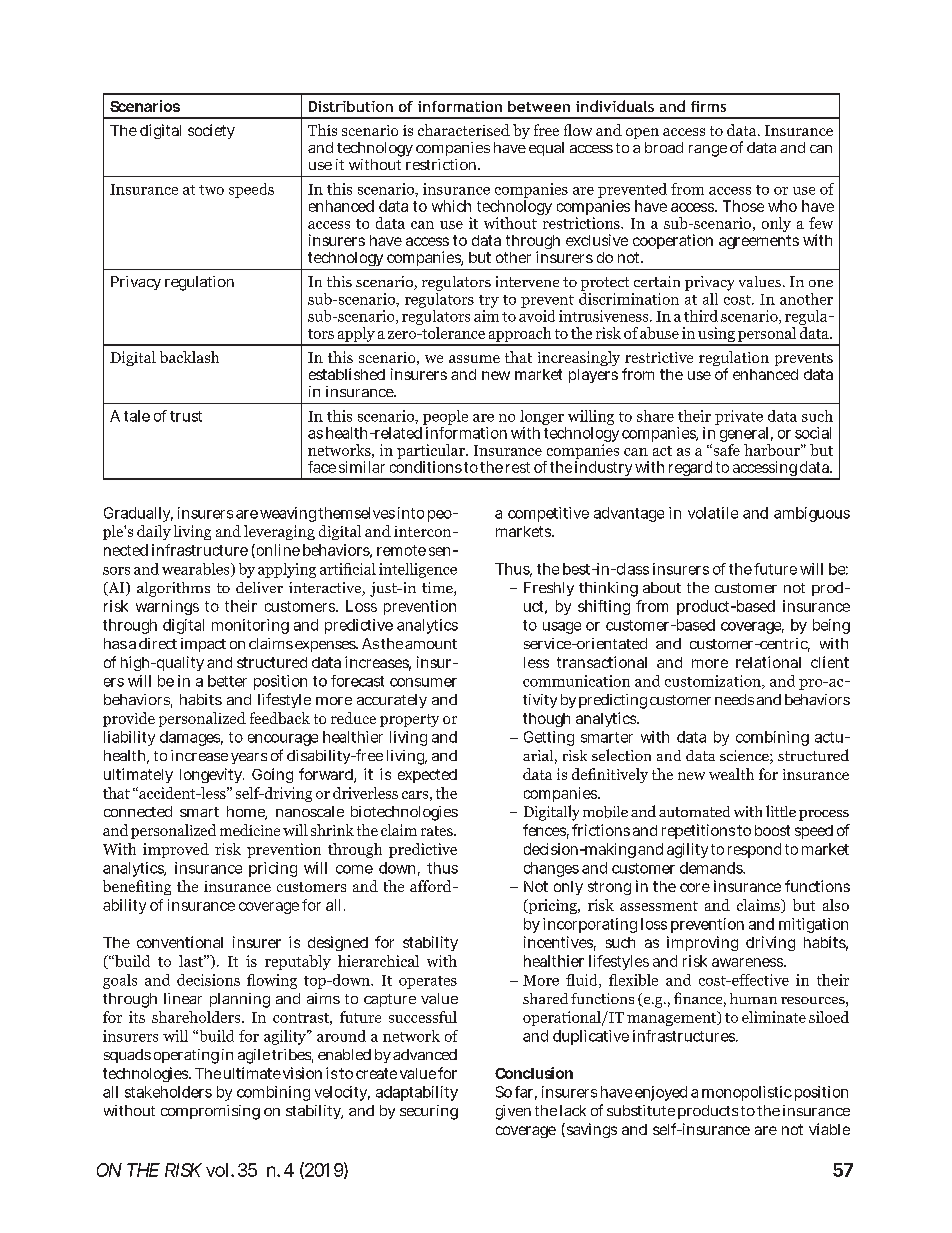  What do you see at coordinates (513, 1112) in the screenshot?
I see `given` at bounding box center [513, 1112].
